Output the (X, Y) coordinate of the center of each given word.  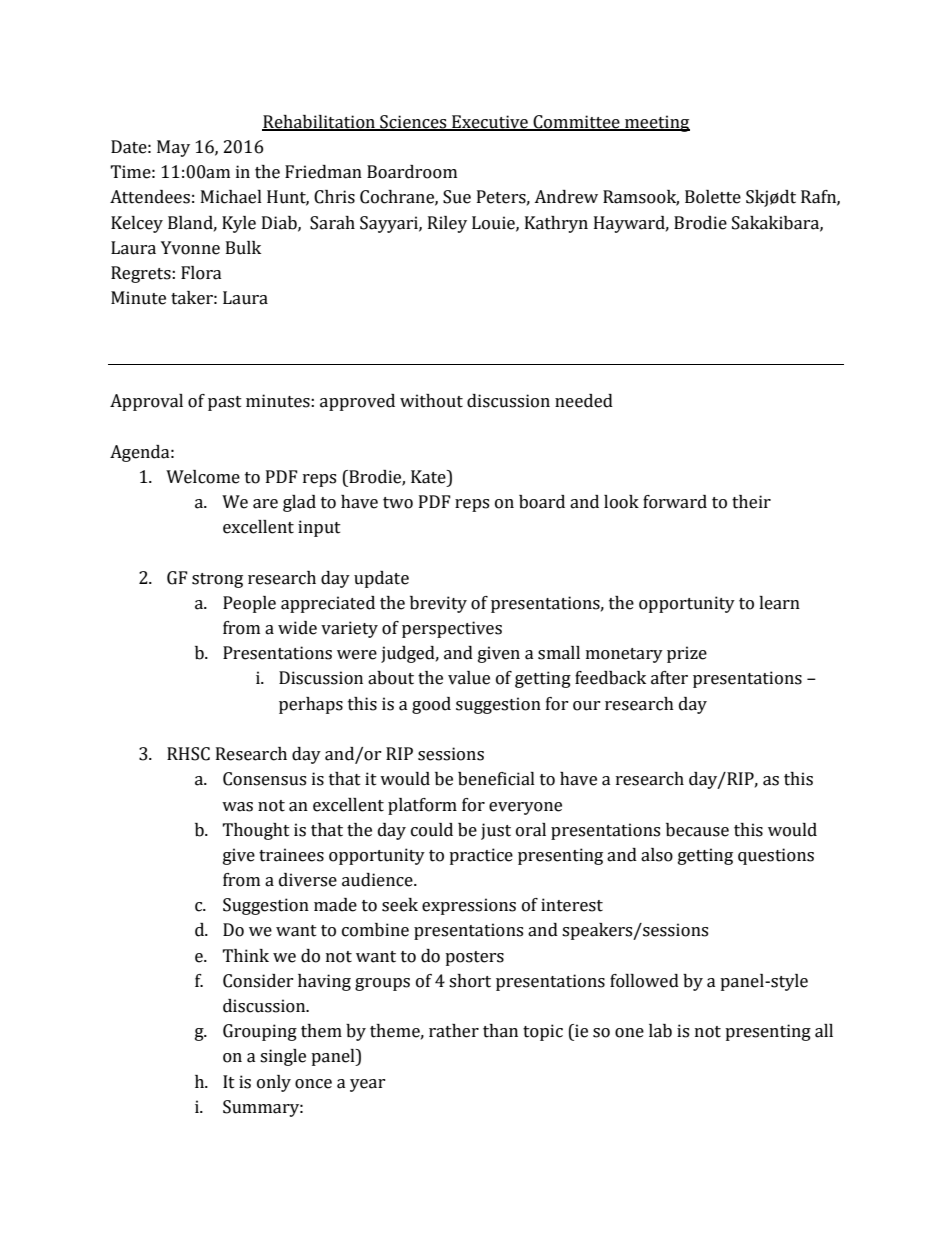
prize (687, 654)
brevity (438, 604)
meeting (656, 123)
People (249, 604)
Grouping (260, 1032)
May (173, 148)
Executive (490, 123)
